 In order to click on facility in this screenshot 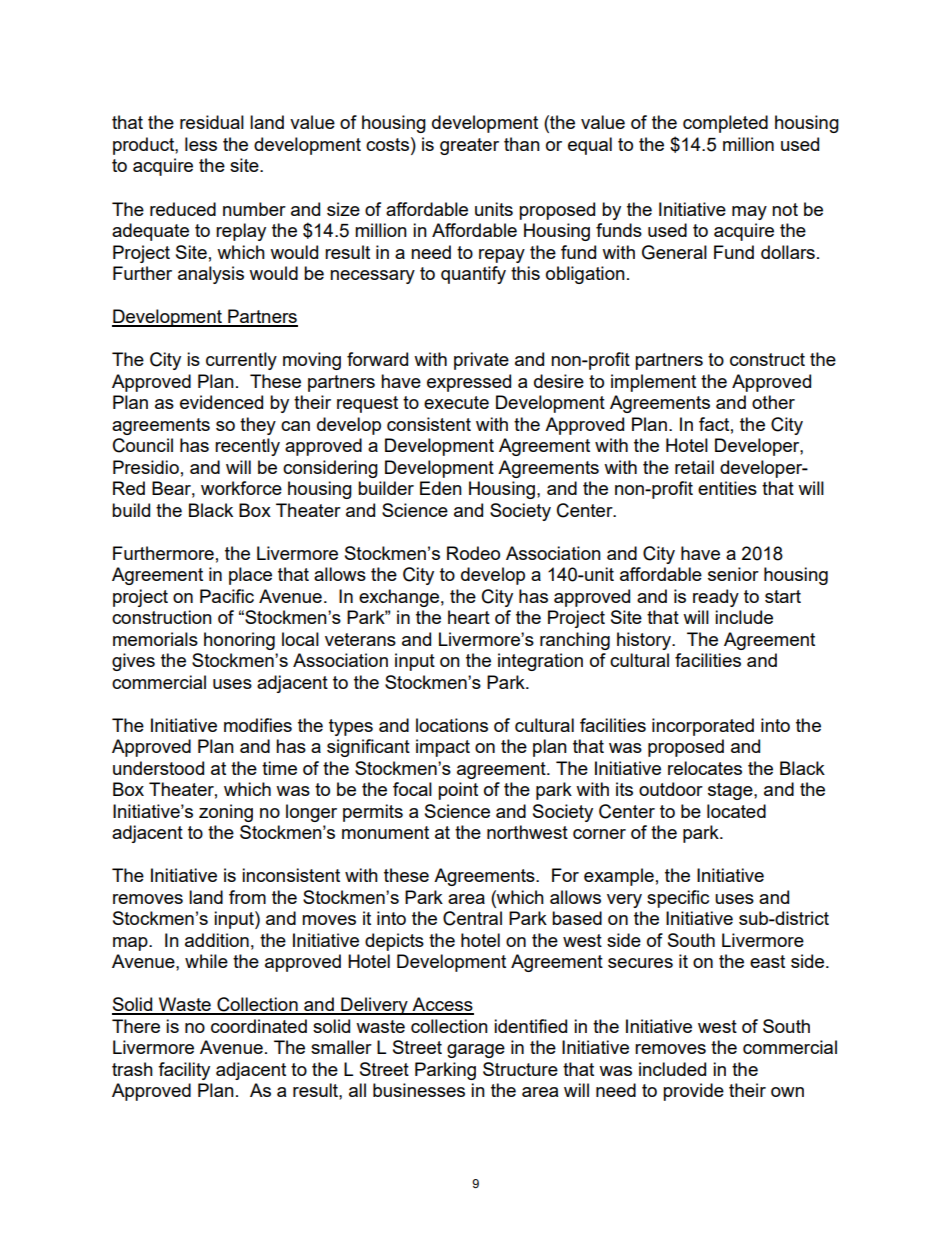, I will do `click(184, 1071)`.
